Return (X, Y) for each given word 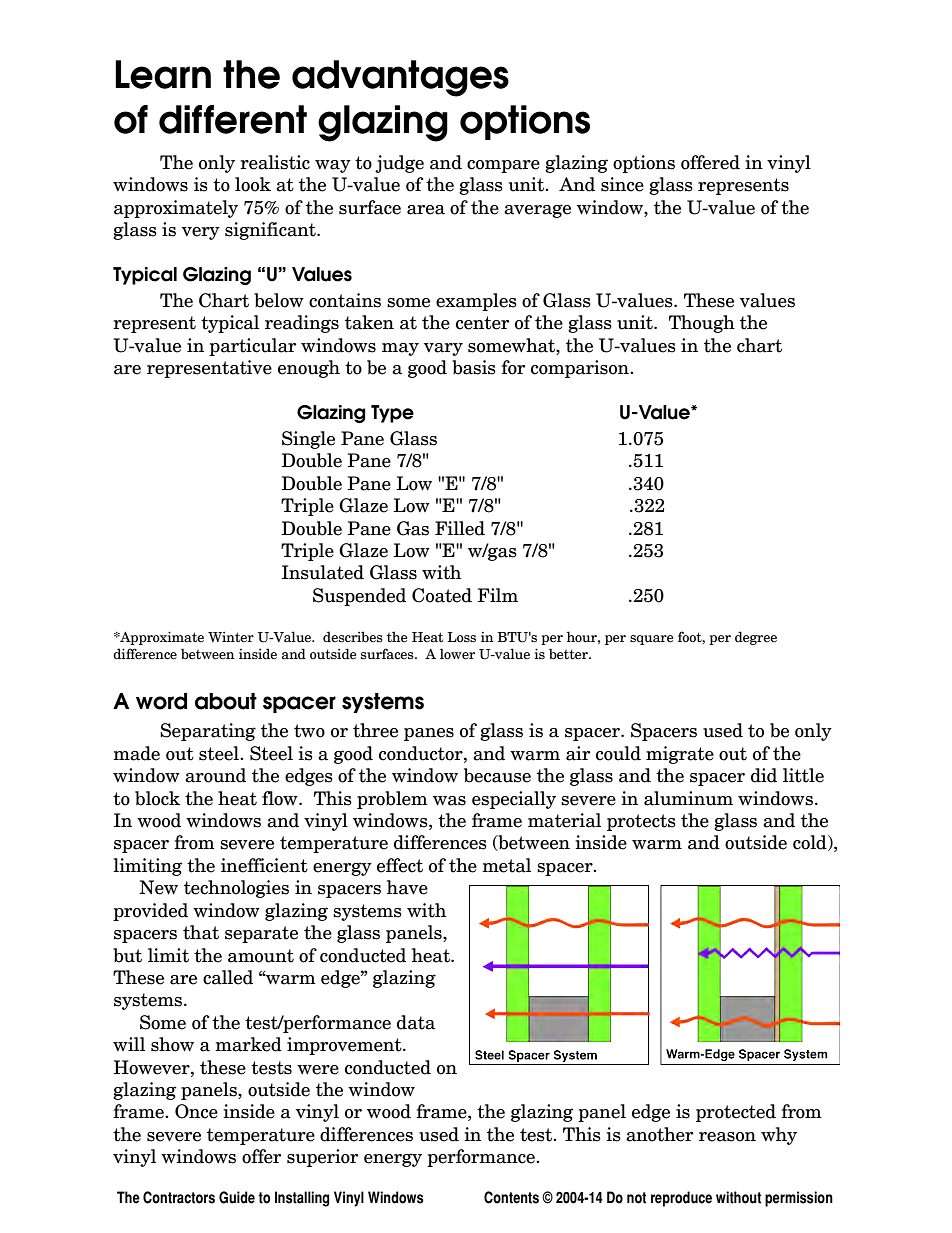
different (233, 119)
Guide (237, 1197)
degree (756, 638)
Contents (511, 1197)
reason (727, 1137)
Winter (231, 637)
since (622, 184)
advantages (400, 78)
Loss (461, 637)
